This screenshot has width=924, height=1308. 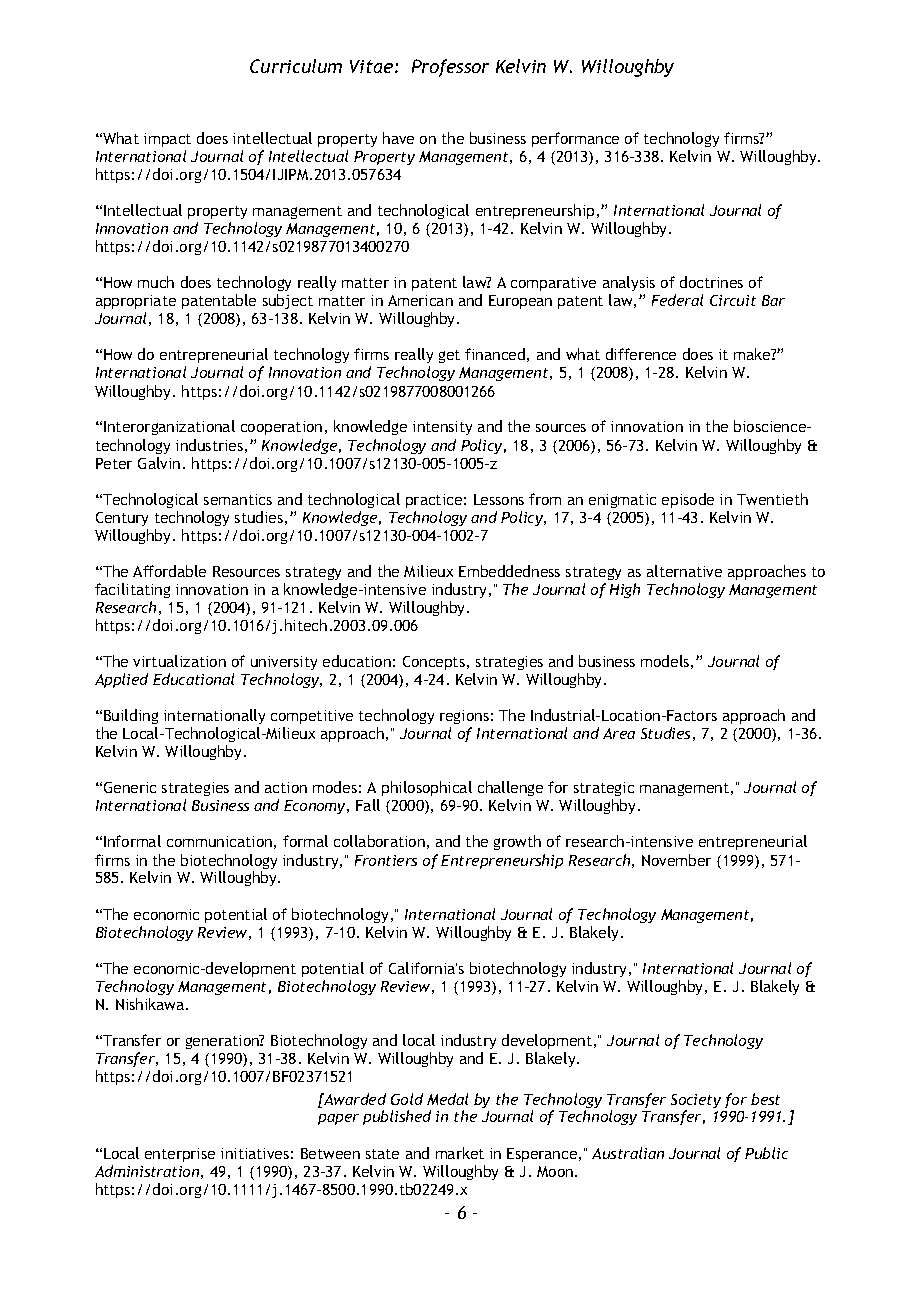 I want to click on impact, so click(x=167, y=140).
